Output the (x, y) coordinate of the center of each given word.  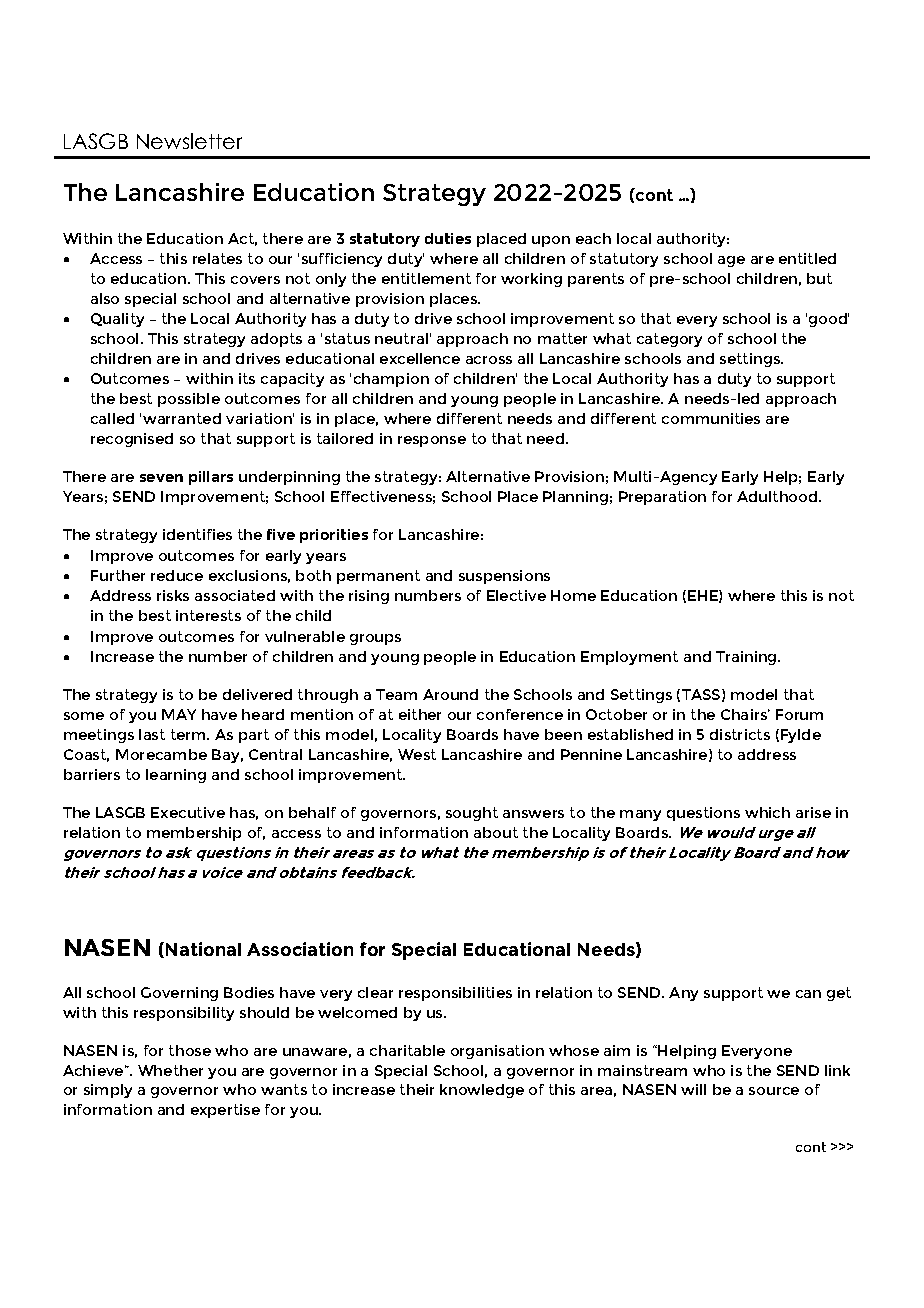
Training (747, 658)
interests (208, 615)
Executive (188, 812)
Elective (516, 595)
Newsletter (189, 141)
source (774, 1091)
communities (711, 418)
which (767, 812)
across (489, 360)
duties (448, 238)
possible (189, 400)
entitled (807, 258)
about (496, 832)
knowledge (482, 1091)
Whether (170, 1070)
